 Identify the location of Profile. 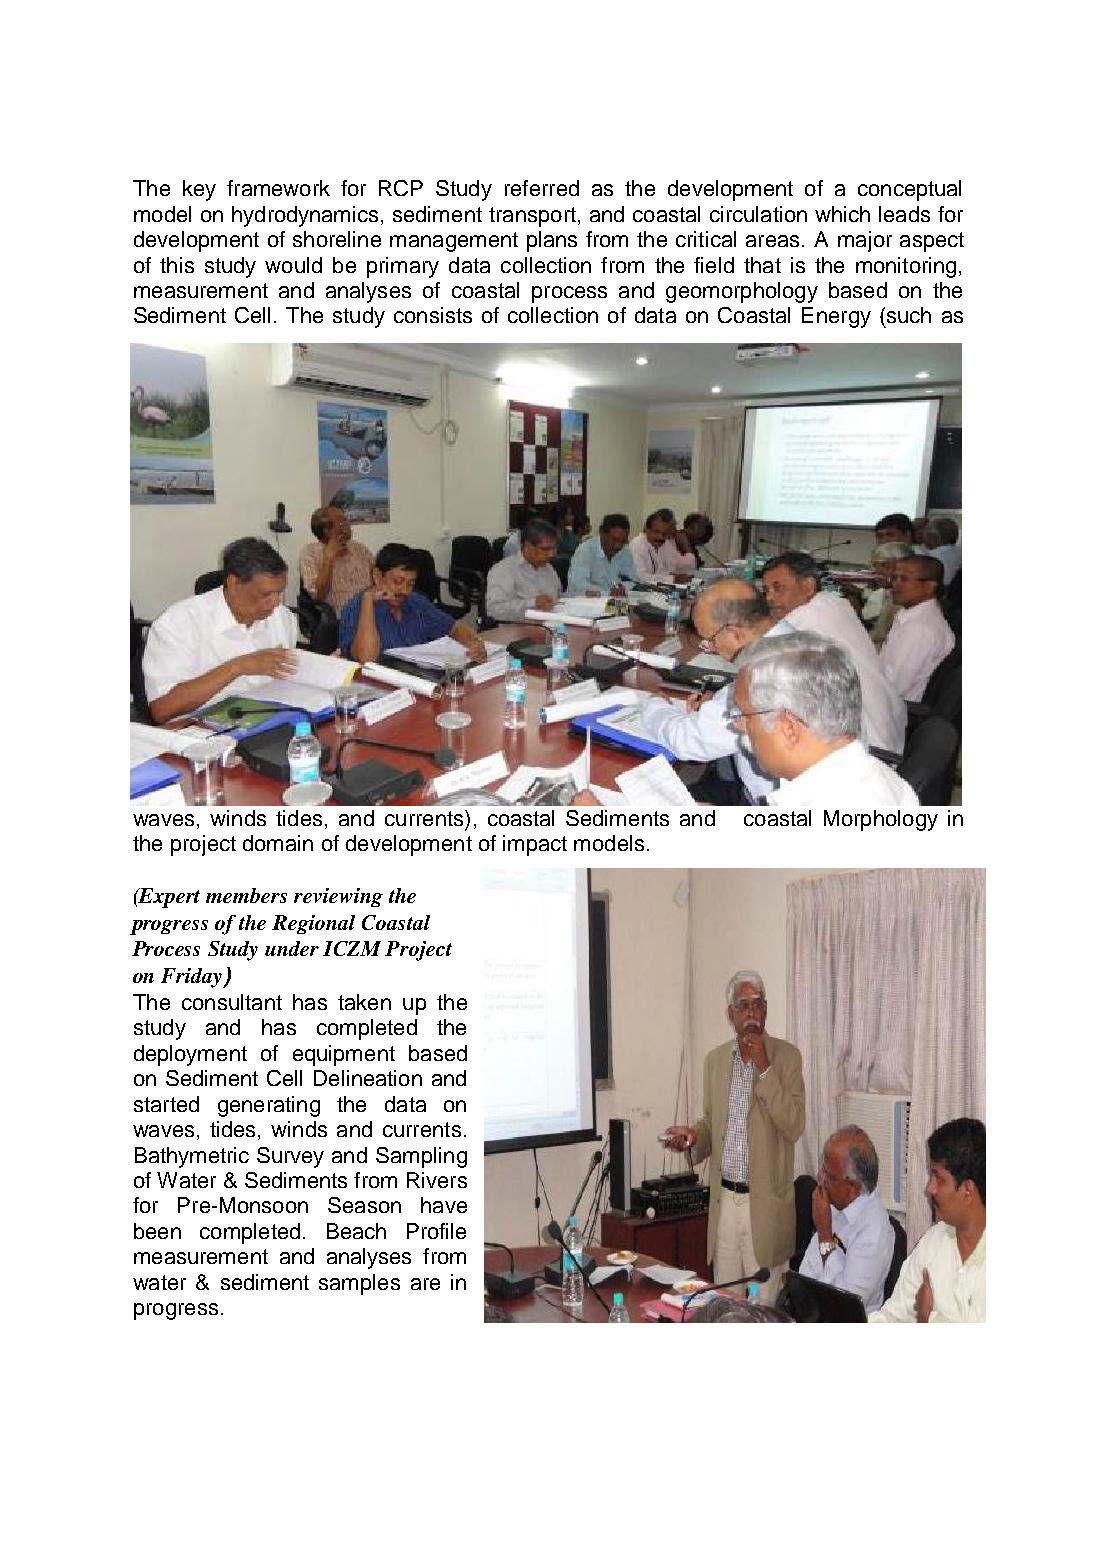
(436, 1231).
